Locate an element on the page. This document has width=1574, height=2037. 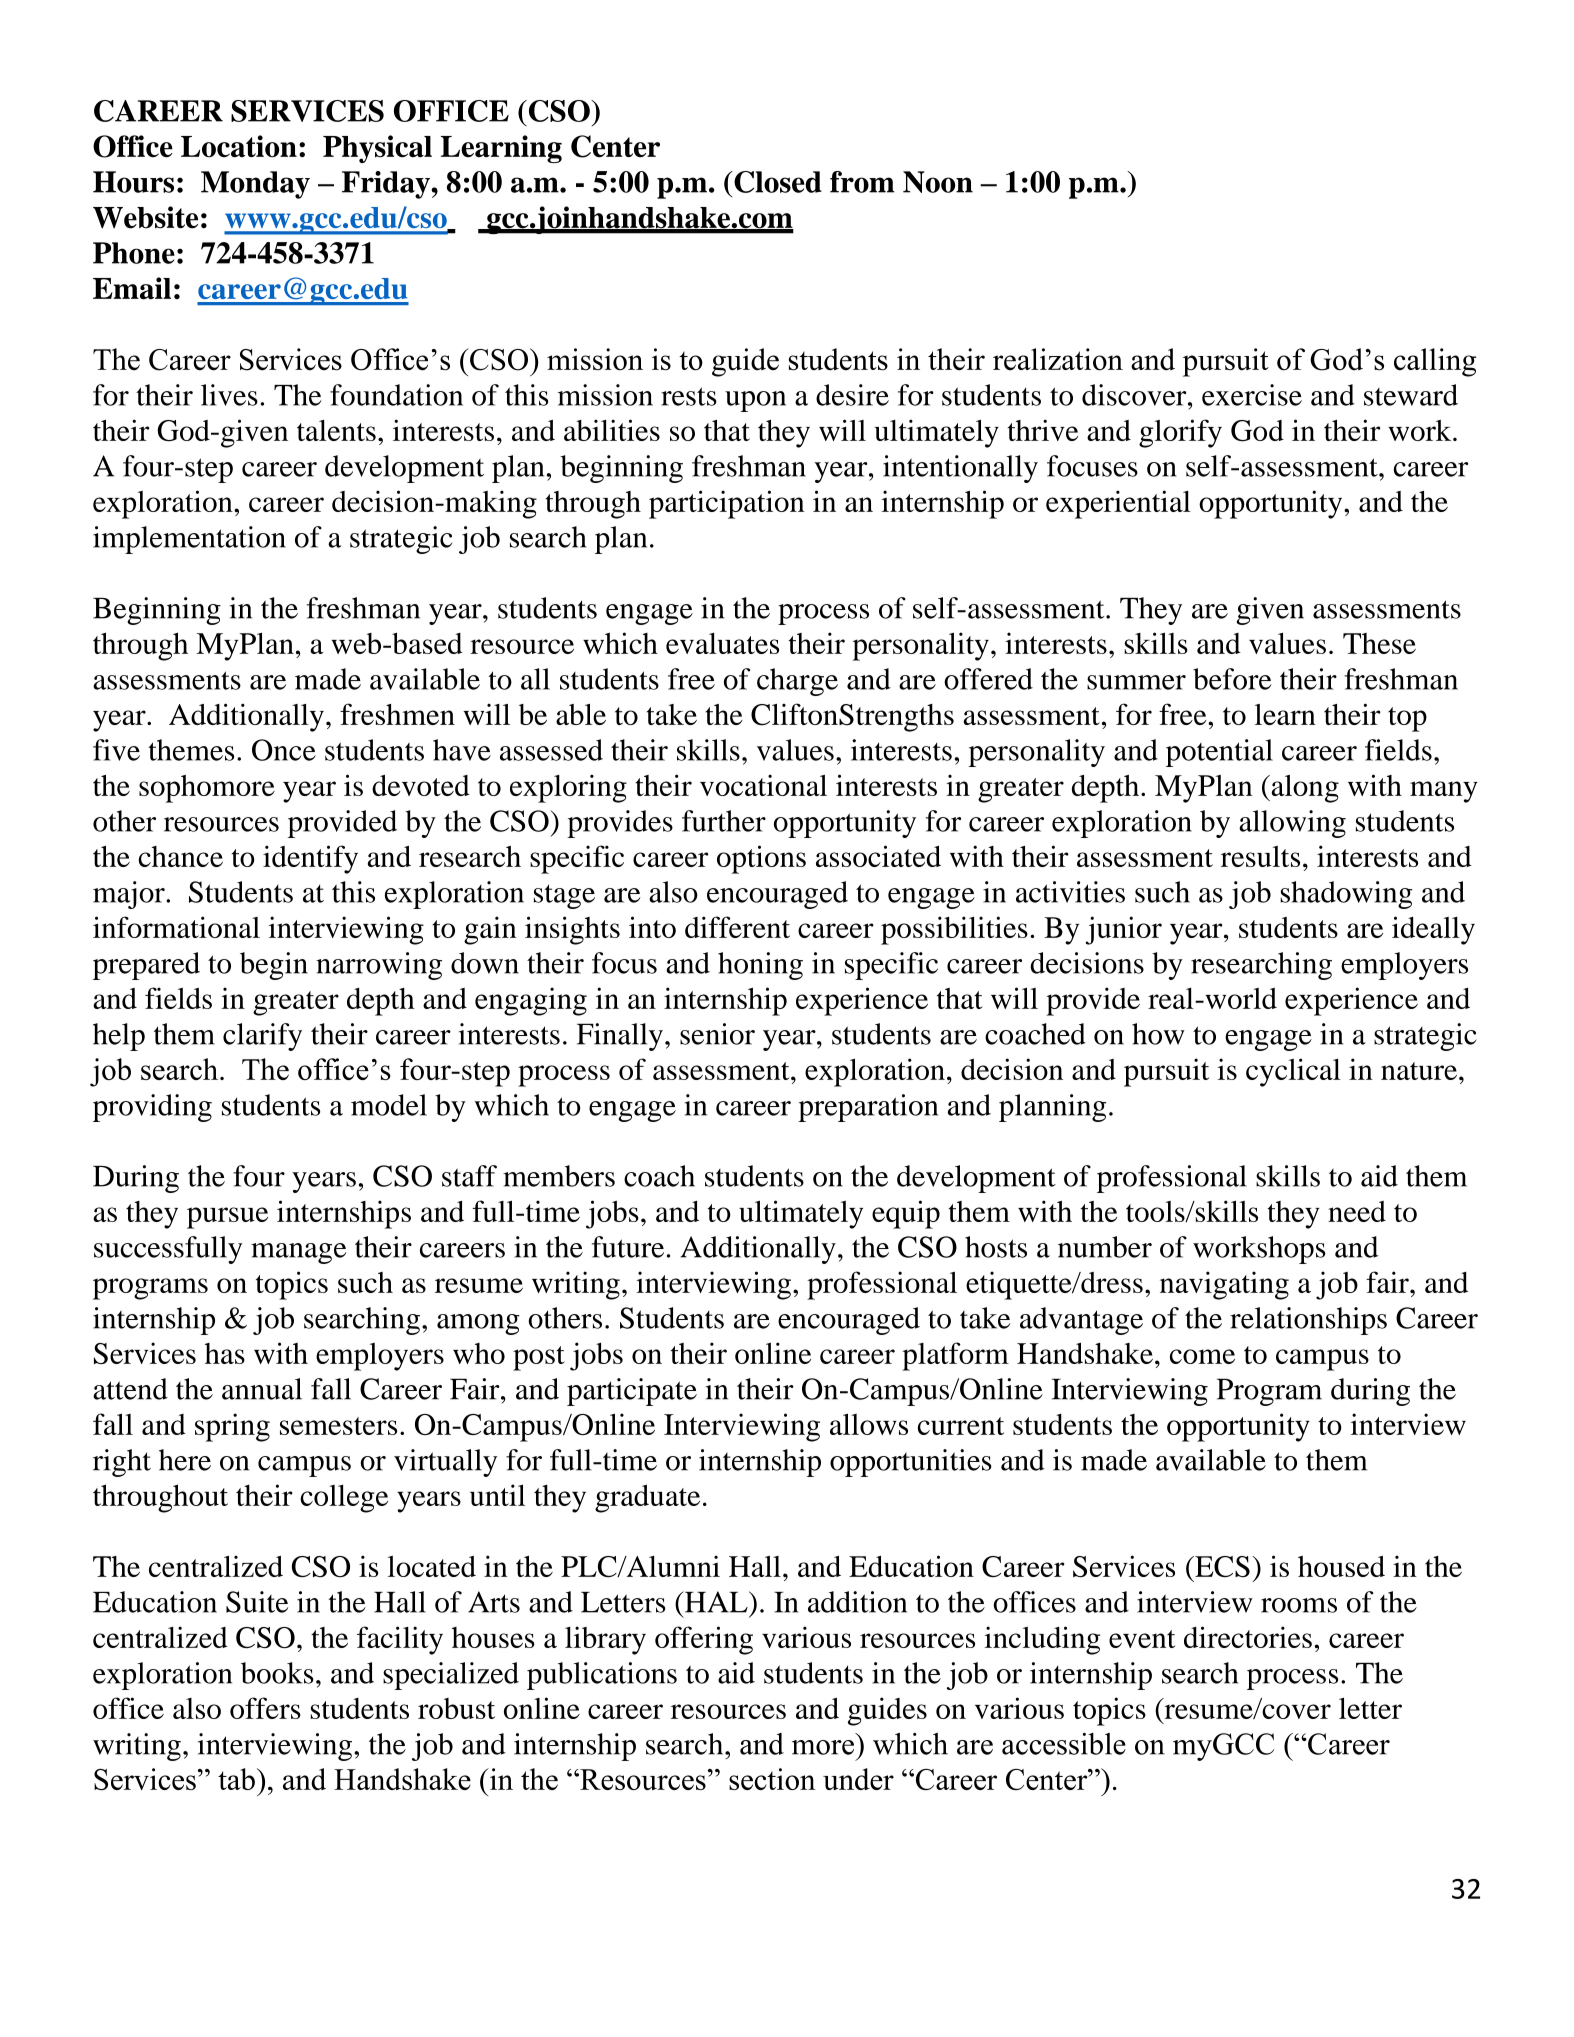
honing is located at coordinates (760, 966).
